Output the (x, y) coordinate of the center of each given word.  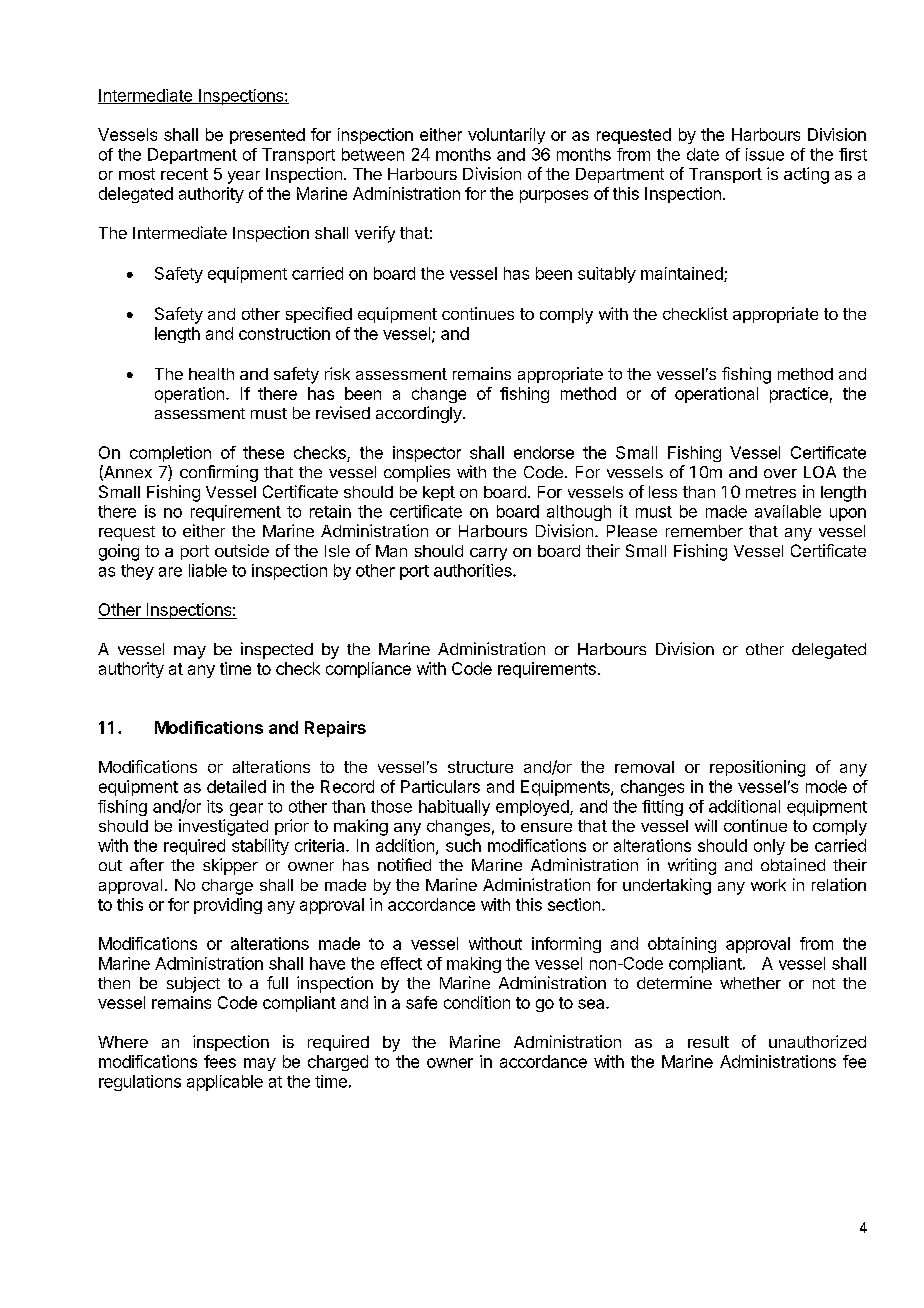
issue (765, 154)
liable (208, 570)
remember (704, 531)
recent (184, 174)
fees (220, 1061)
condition (477, 1002)
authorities (474, 570)
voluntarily (506, 136)
